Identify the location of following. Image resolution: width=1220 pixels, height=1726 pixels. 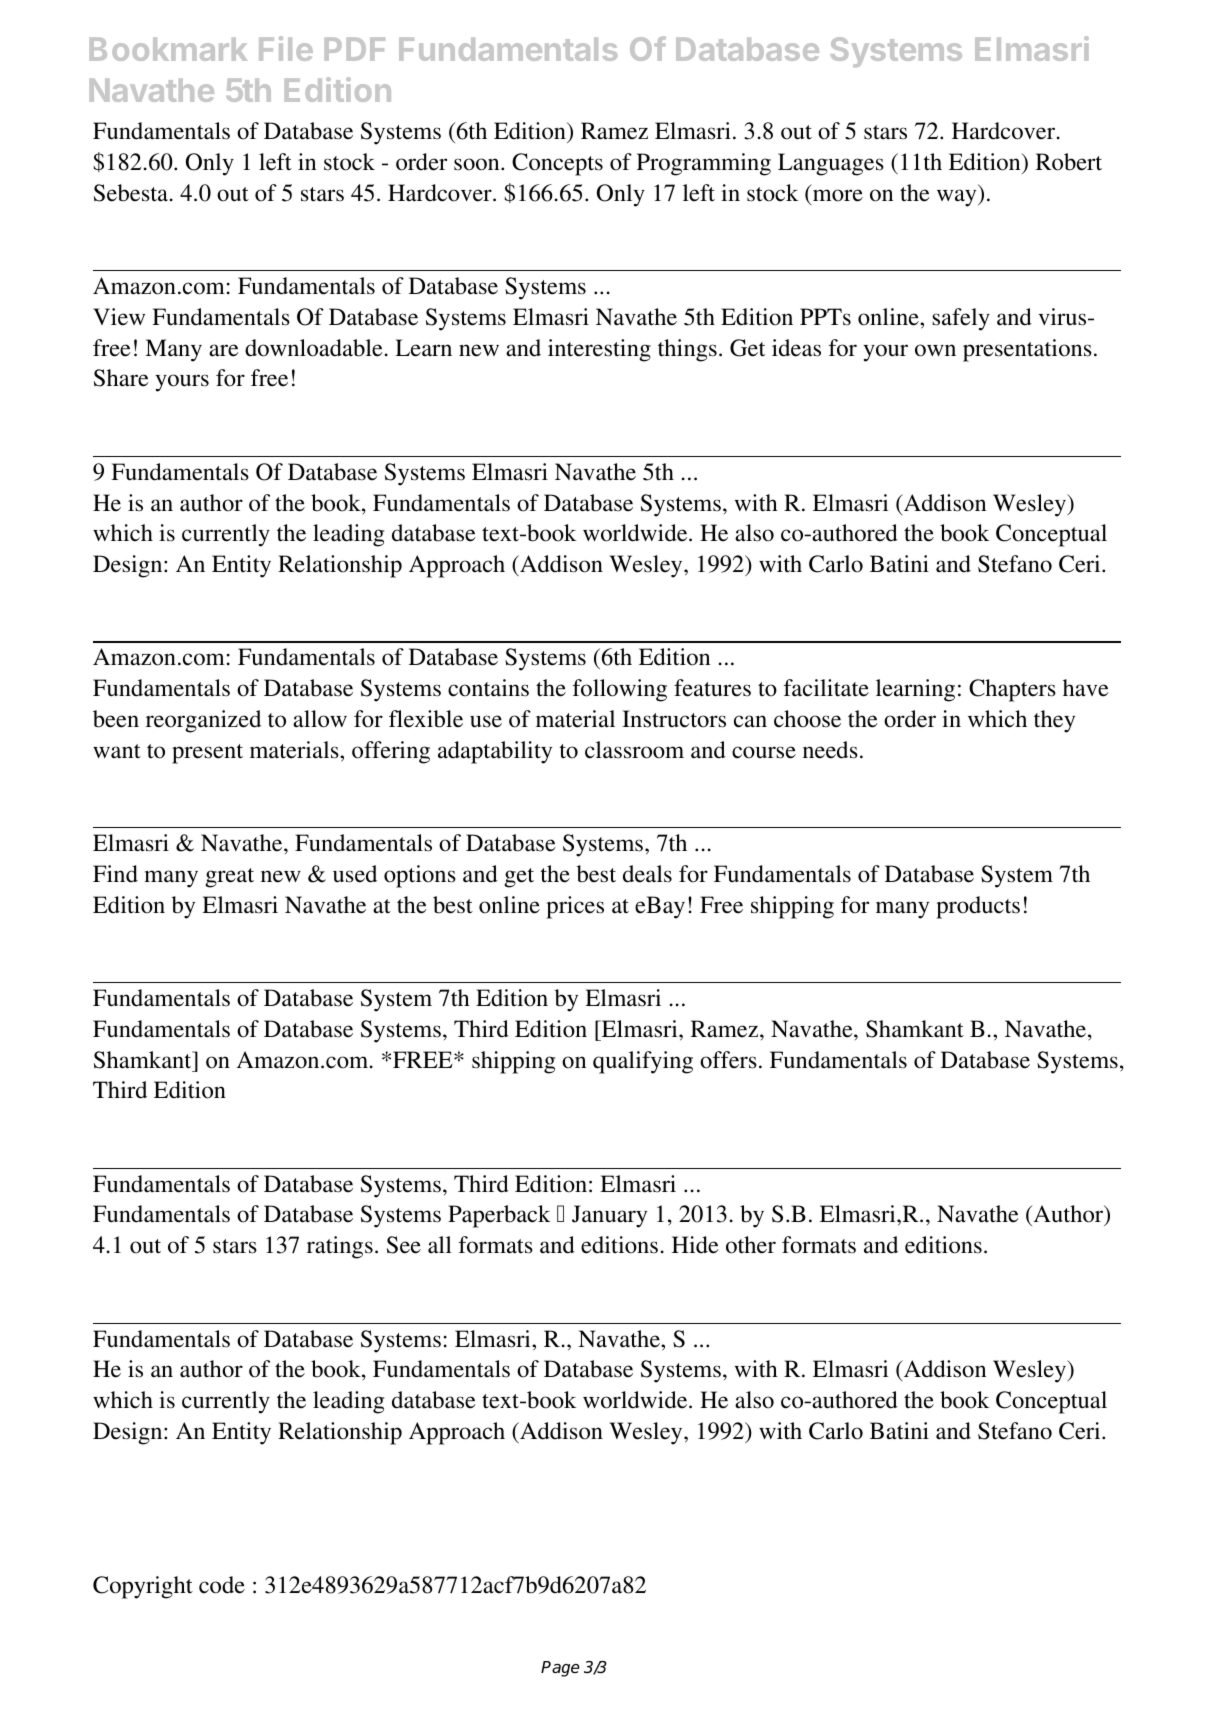
(620, 690).
